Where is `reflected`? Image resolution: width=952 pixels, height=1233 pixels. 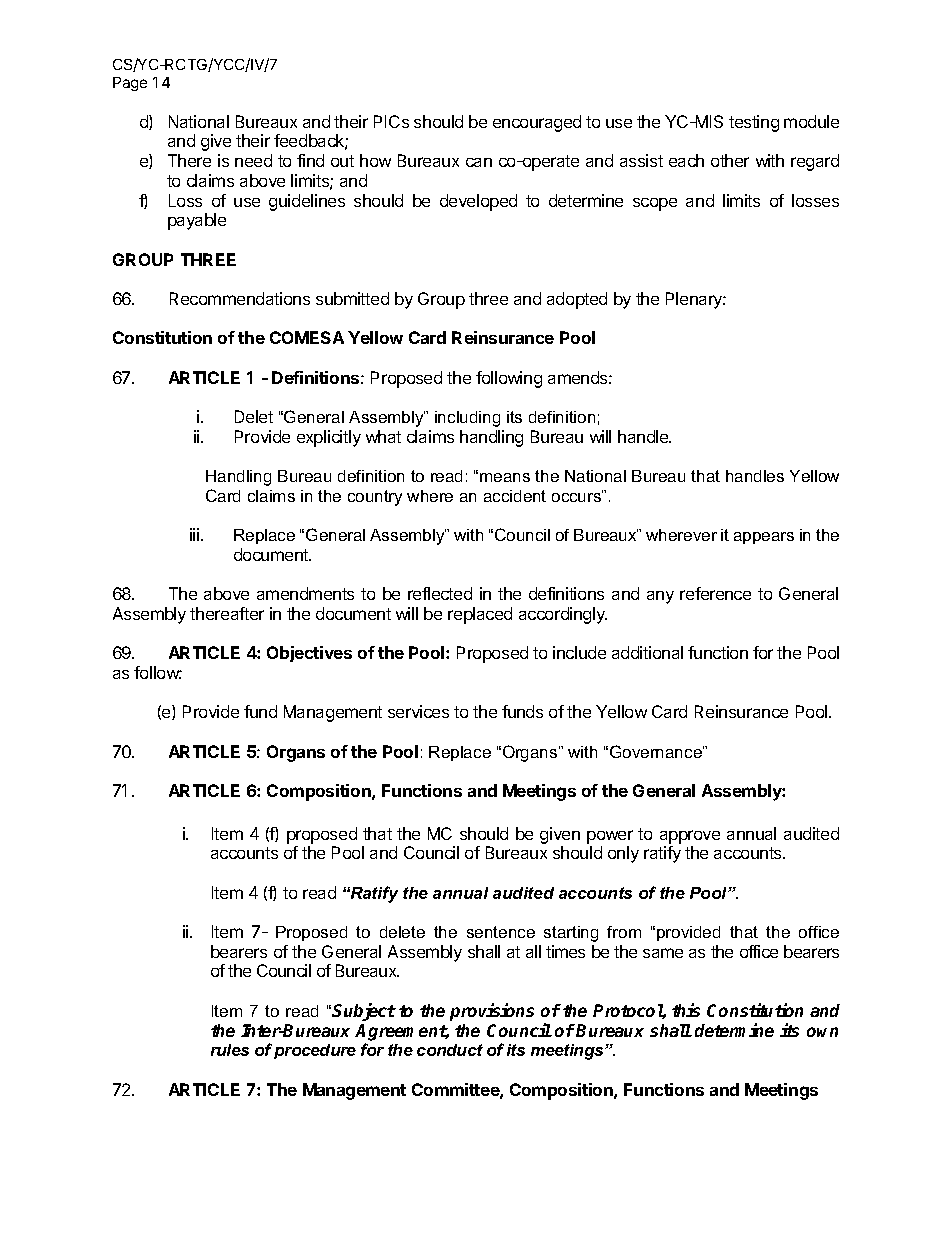 reflected is located at coordinates (440, 593).
